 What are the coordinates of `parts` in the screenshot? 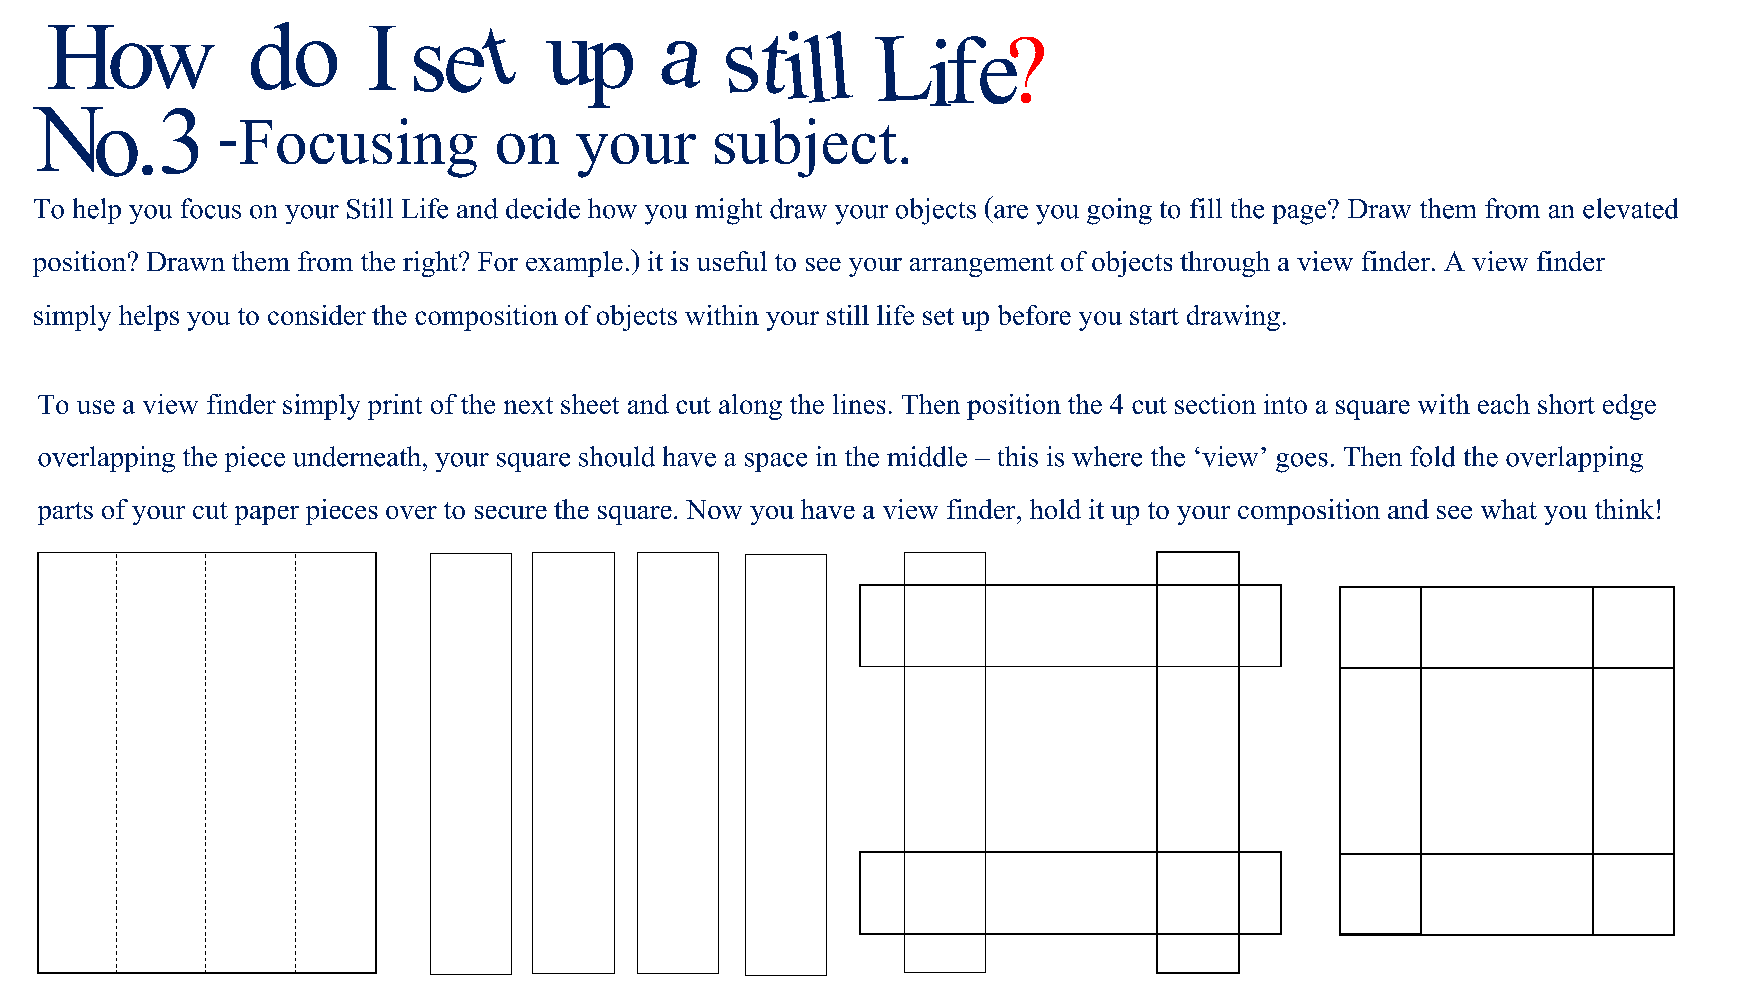 It's located at (65, 513).
